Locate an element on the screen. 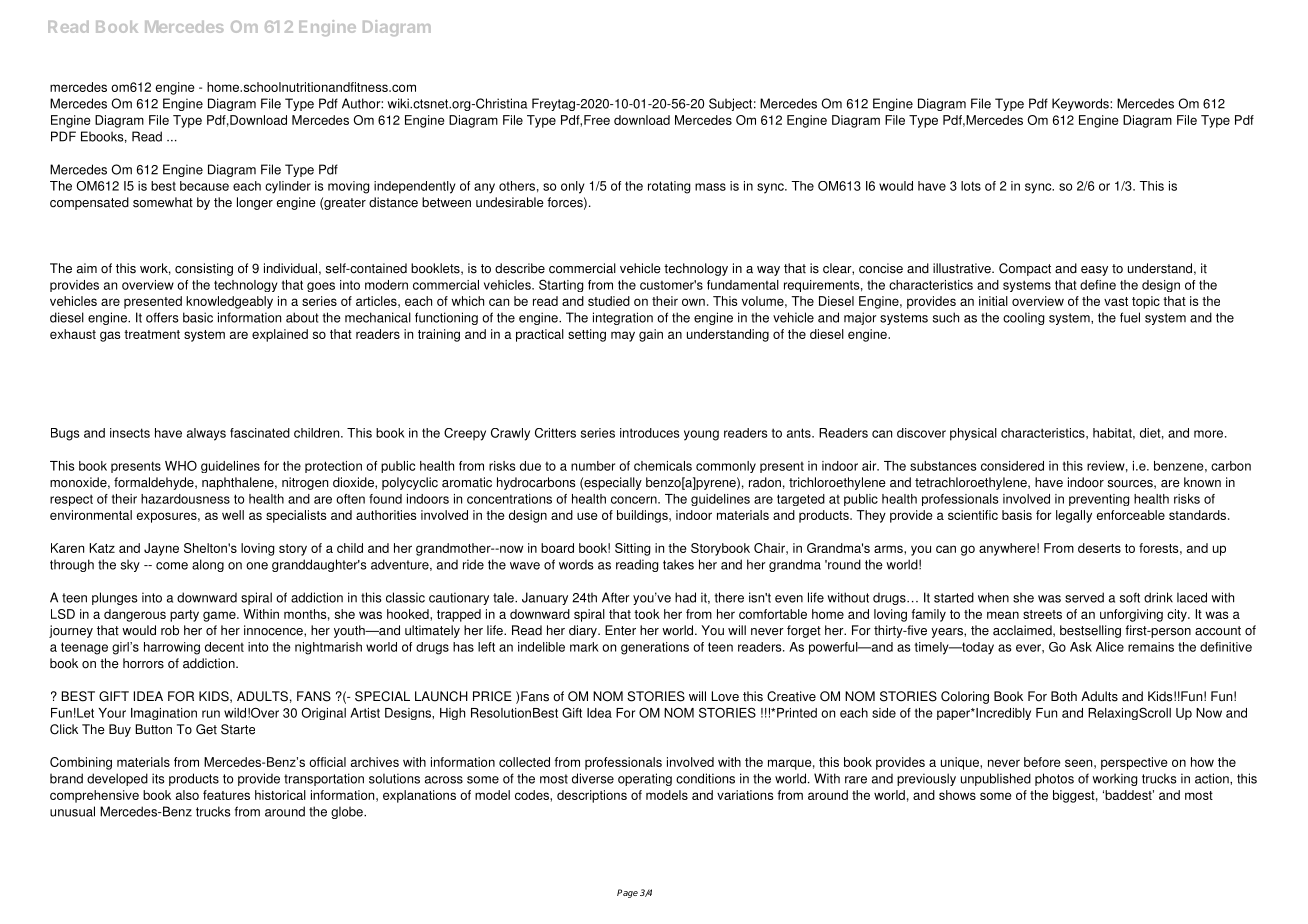 This screenshot has width=1308, height=924. longer is located at coordinates (255, 203).
